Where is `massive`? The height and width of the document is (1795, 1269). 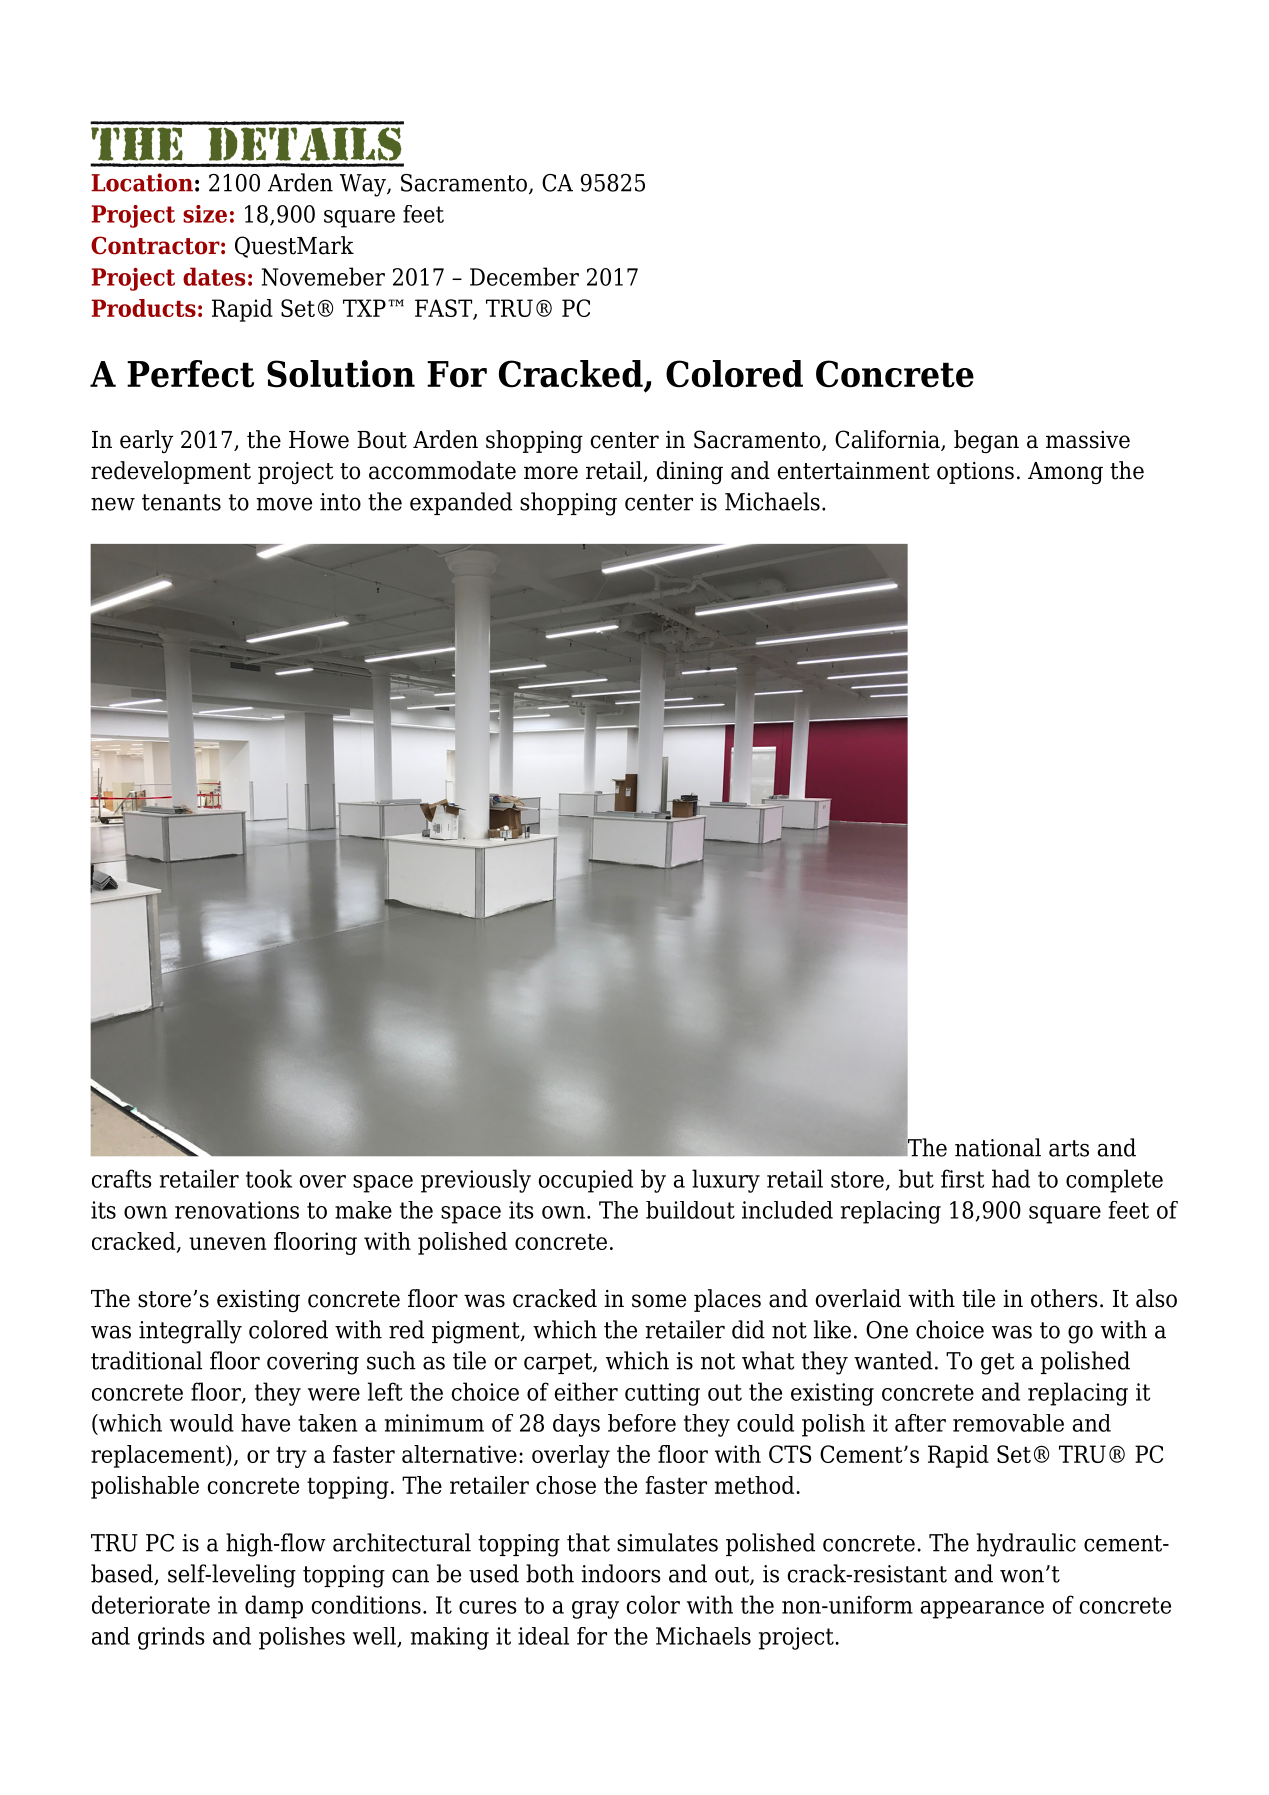 massive is located at coordinates (1088, 440).
